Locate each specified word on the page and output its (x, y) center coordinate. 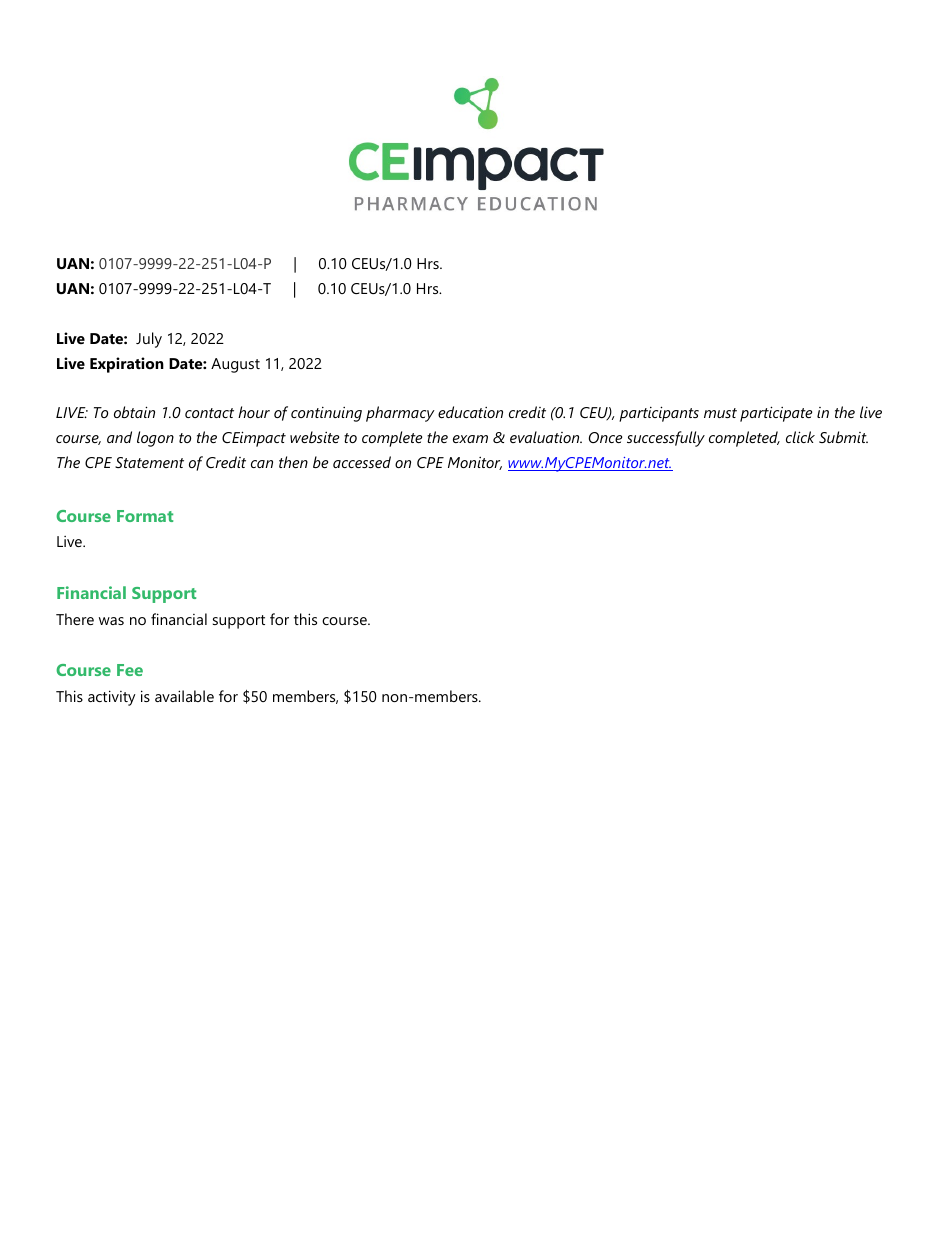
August (235, 365)
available (184, 696)
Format (145, 516)
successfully (666, 439)
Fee (130, 670)
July (149, 340)
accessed (362, 462)
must (720, 413)
